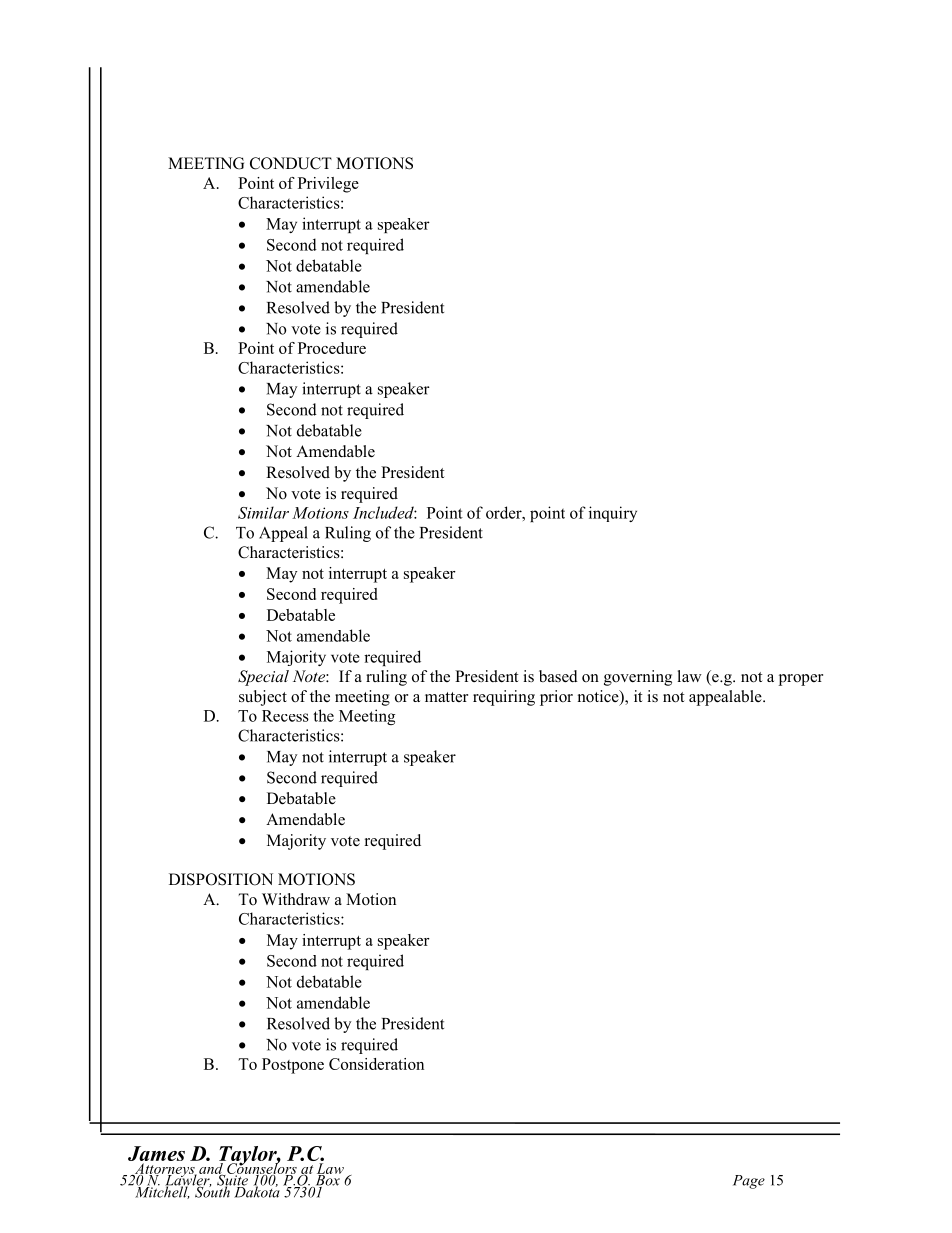 The image size is (952, 1233). What do you see at coordinates (558, 676) in the page?
I see `based` at bounding box center [558, 676].
